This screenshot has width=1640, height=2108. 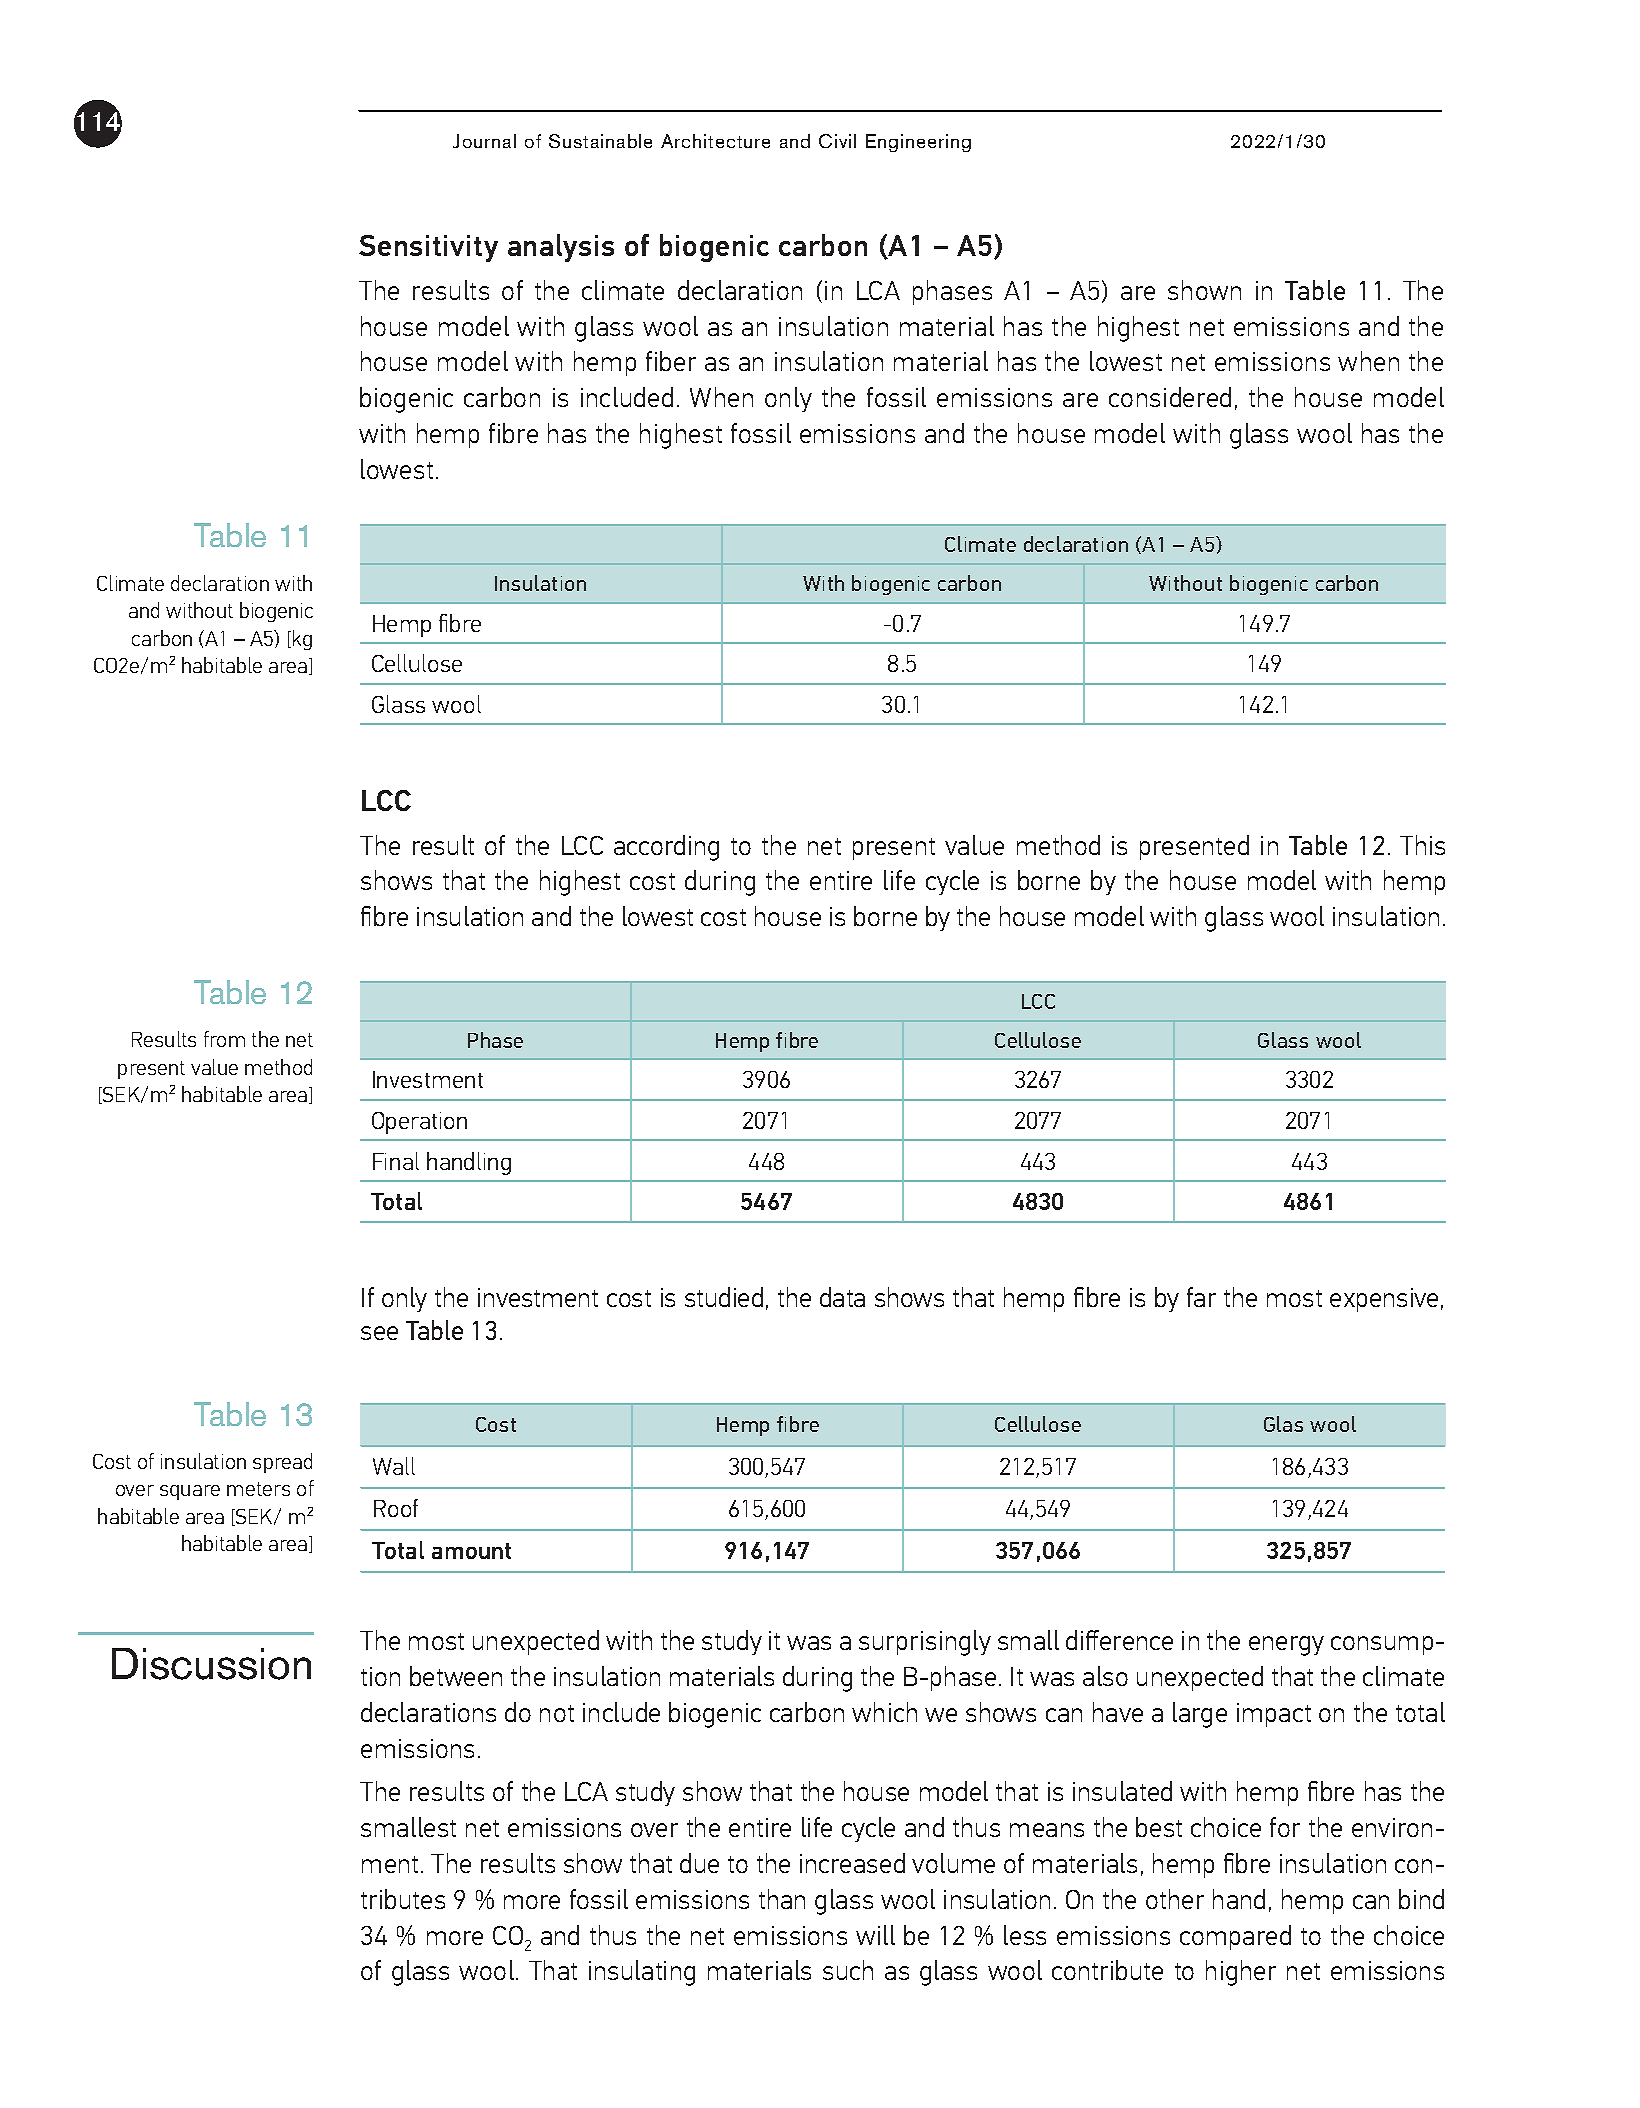 I want to click on This, so click(x=1422, y=845).
